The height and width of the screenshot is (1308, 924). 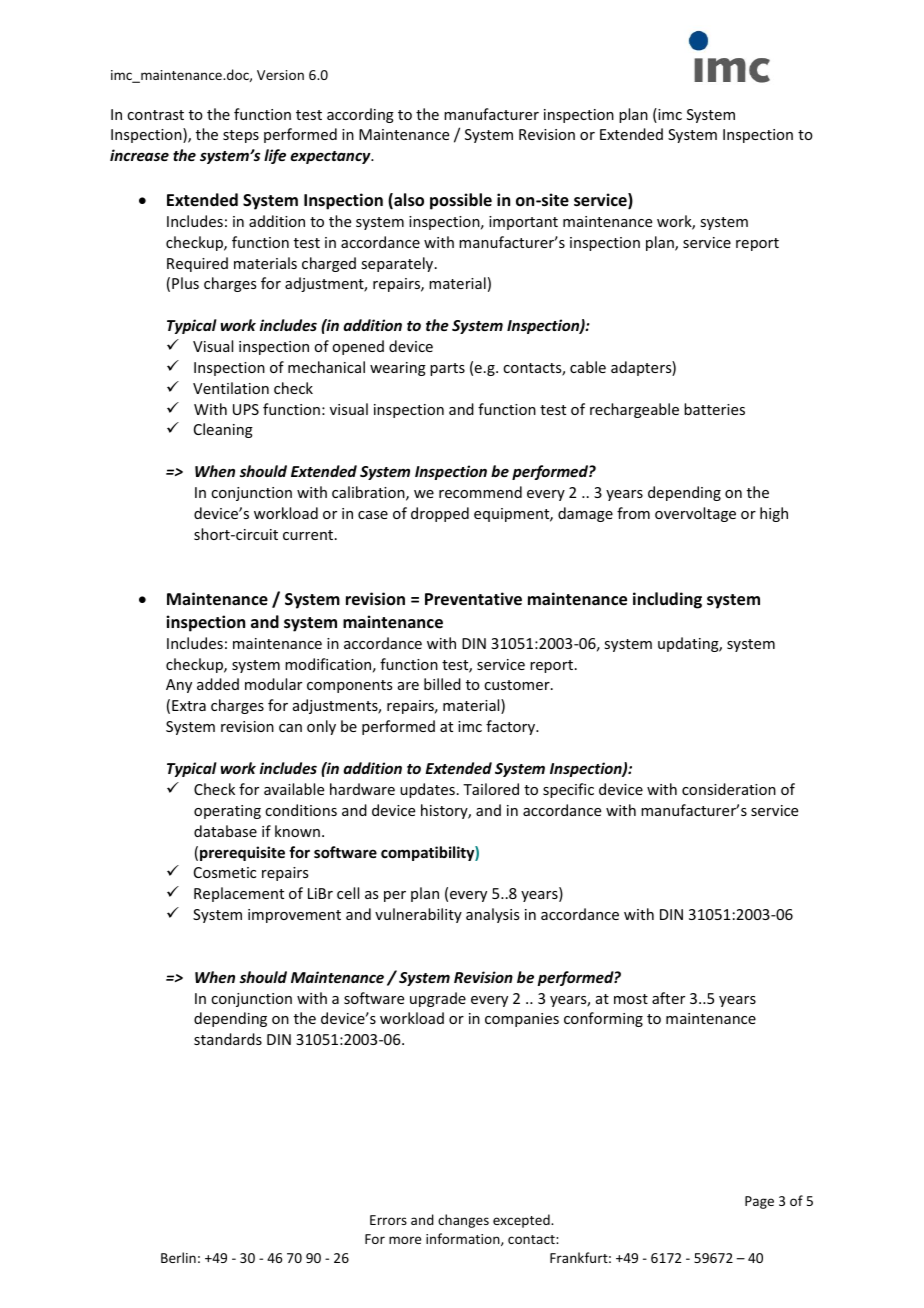 What do you see at coordinates (523, 223) in the screenshot?
I see `important` at bounding box center [523, 223].
